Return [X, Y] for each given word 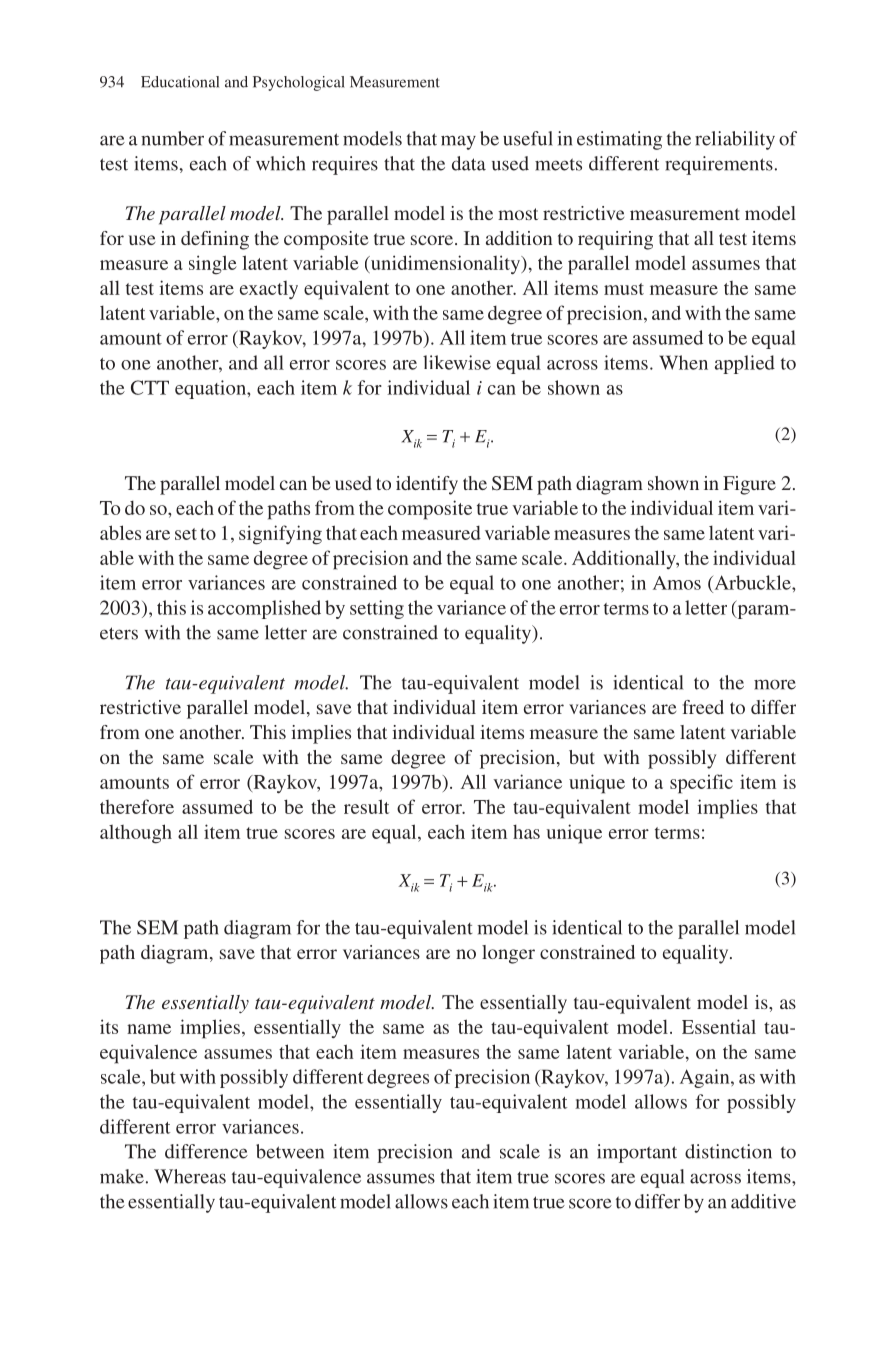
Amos [677, 583]
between [290, 1151]
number [172, 138]
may [458, 142]
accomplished [264, 609]
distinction [728, 1151]
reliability [735, 140]
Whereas [190, 1176]
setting [377, 609]
